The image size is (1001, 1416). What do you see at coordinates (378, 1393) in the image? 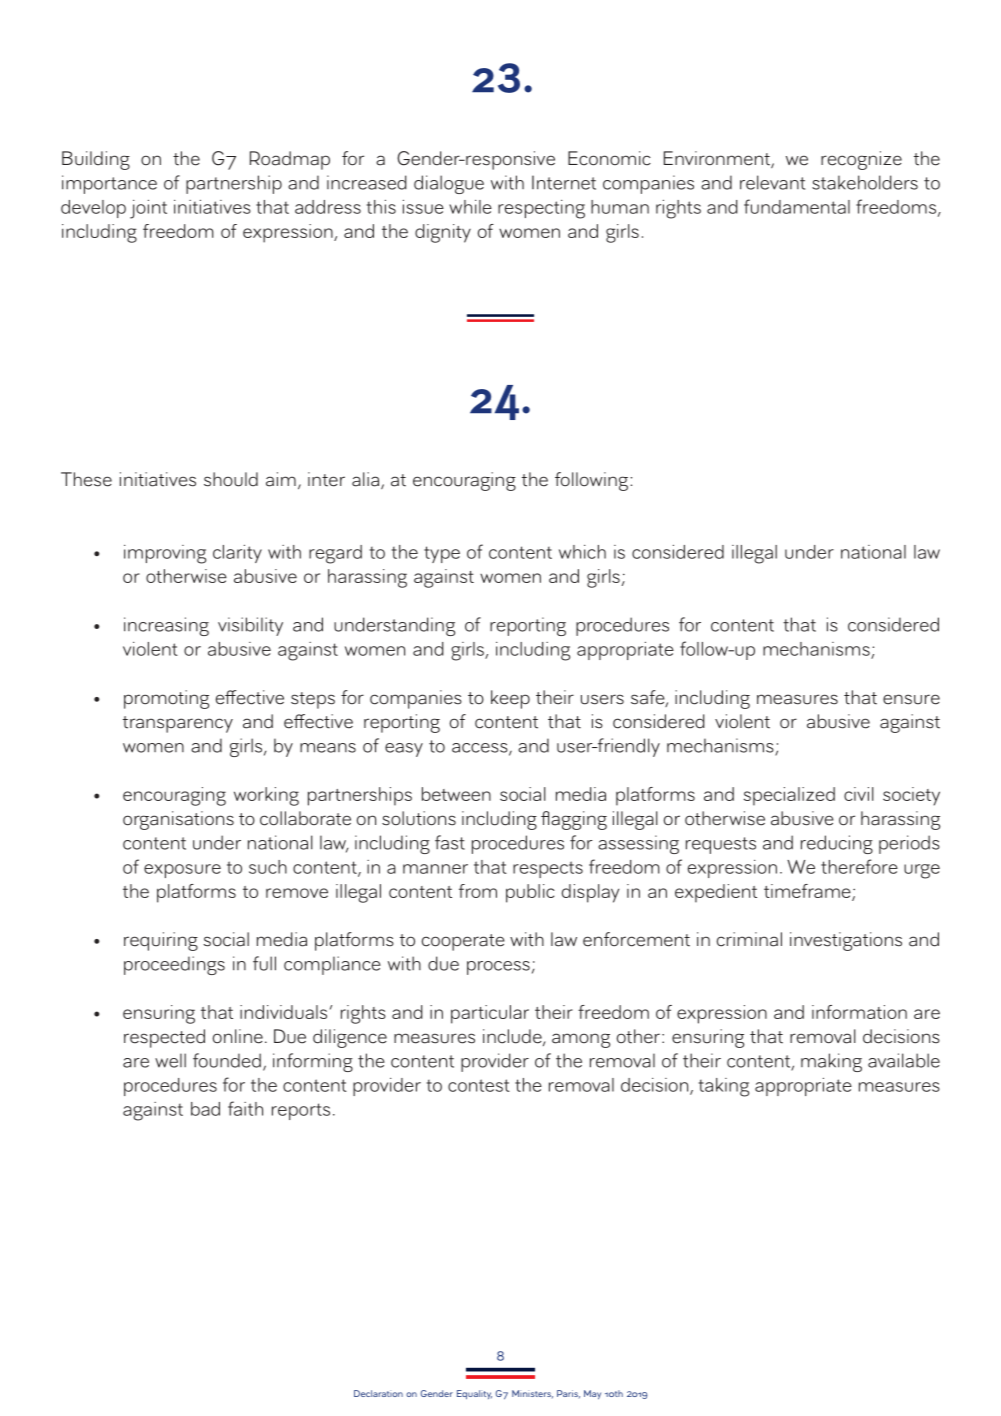
I see `Declaration` at bounding box center [378, 1393].
